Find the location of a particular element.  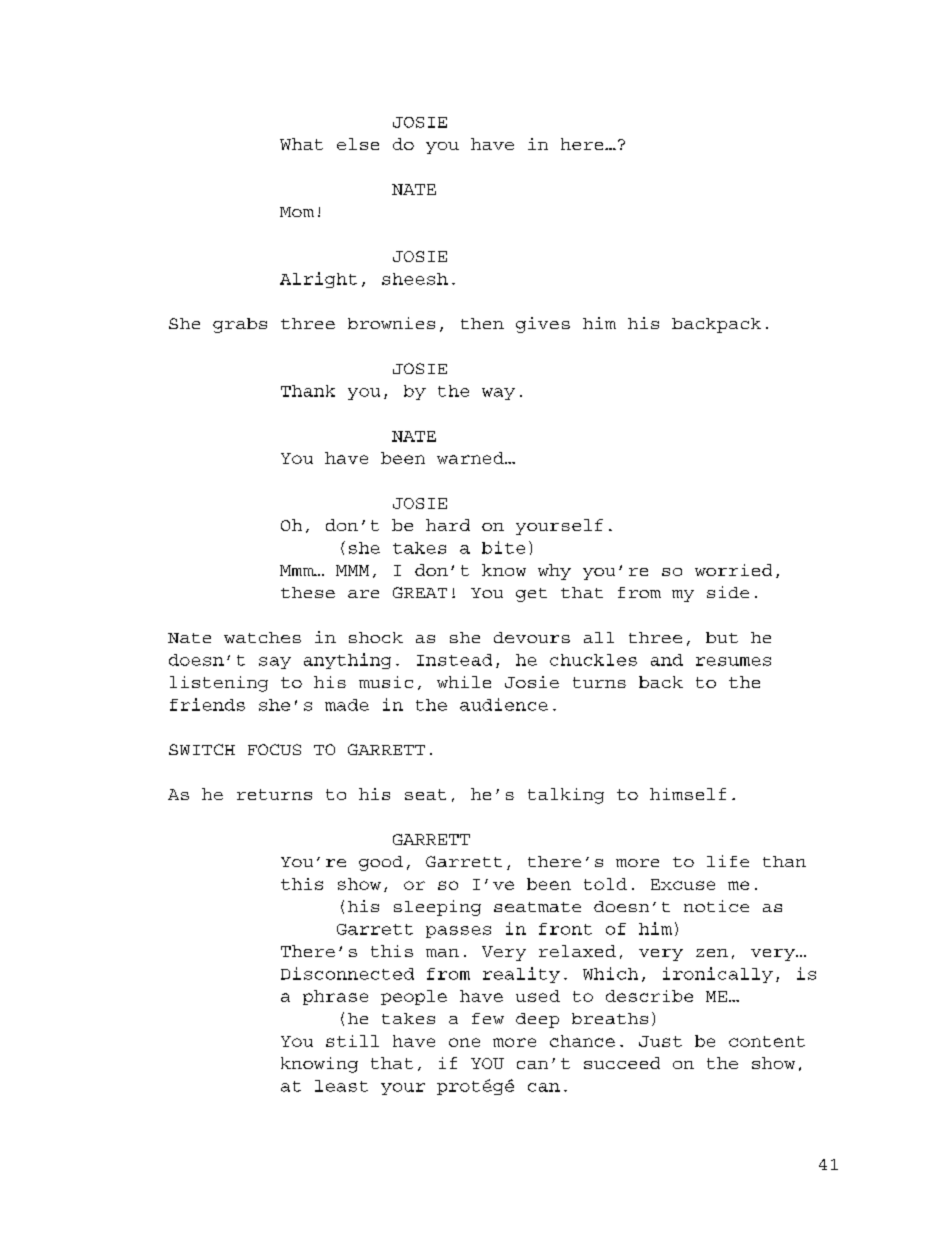

gives is located at coordinates (543, 325).
